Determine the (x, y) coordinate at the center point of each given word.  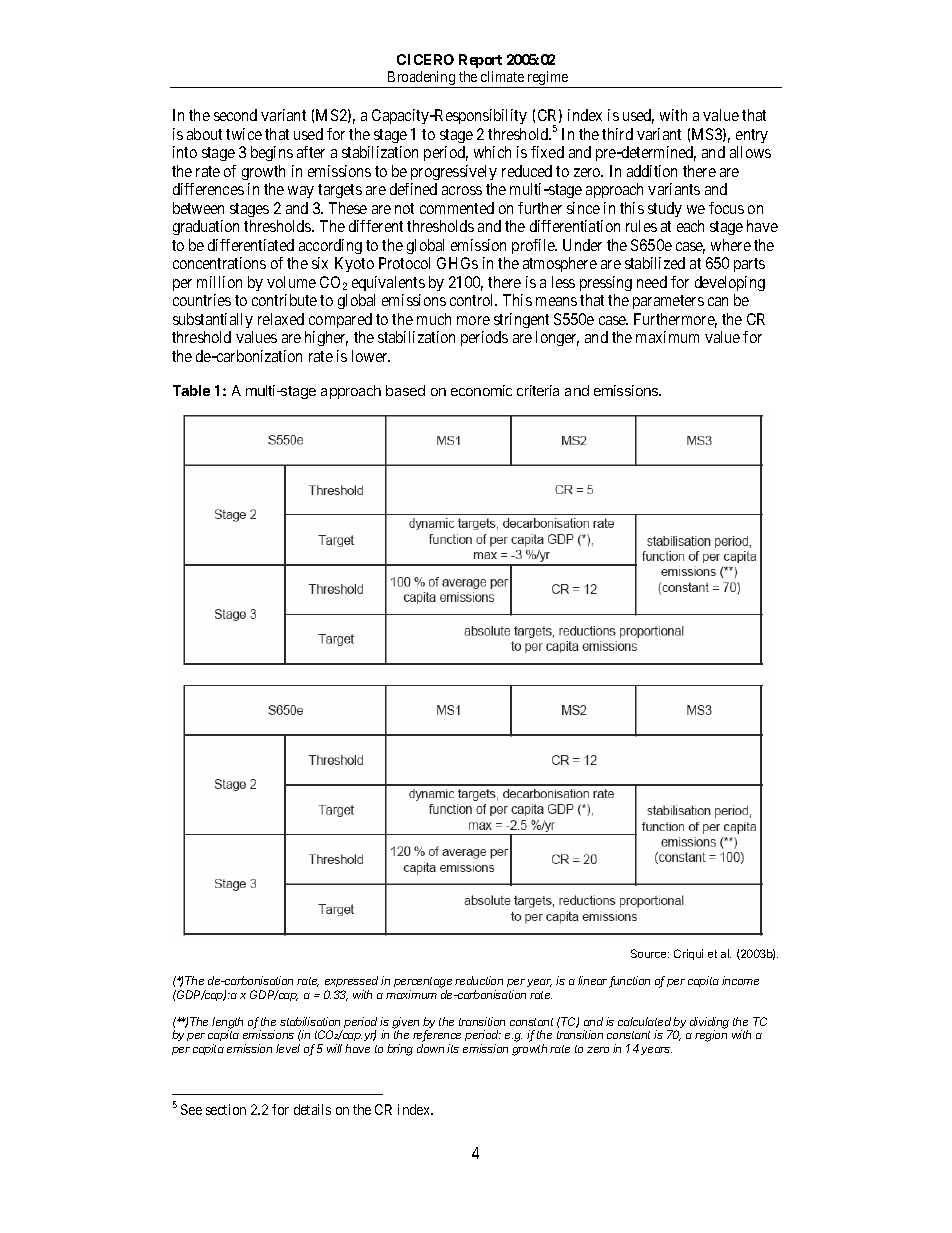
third (617, 134)
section (226, 1109)
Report (480, 61)
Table (191, 390)
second (235, 115)
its (453, 1048)
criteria (538, 390)
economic (481, 390)
